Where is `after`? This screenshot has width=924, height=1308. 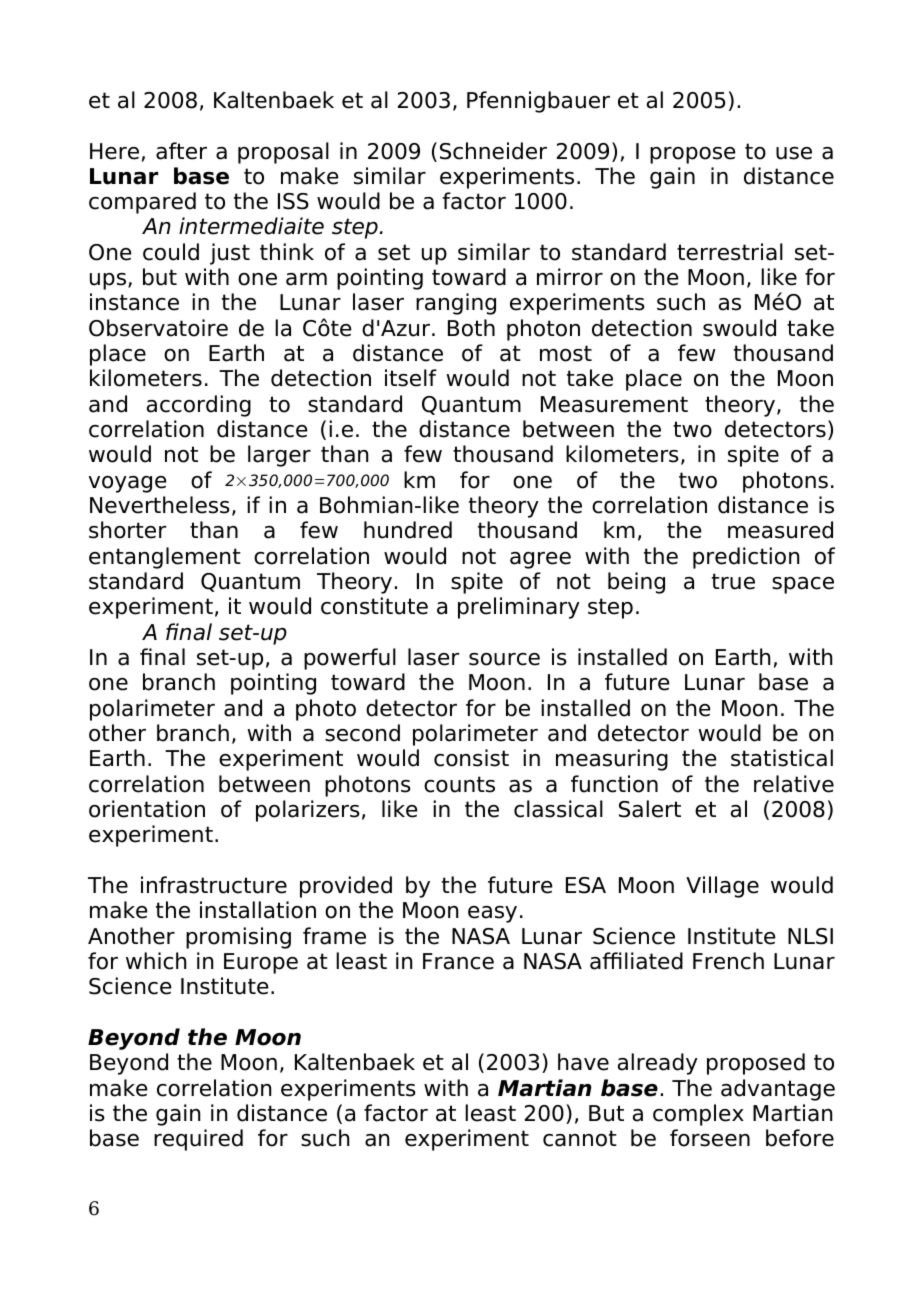 after is located at coordinates (181, 151).
